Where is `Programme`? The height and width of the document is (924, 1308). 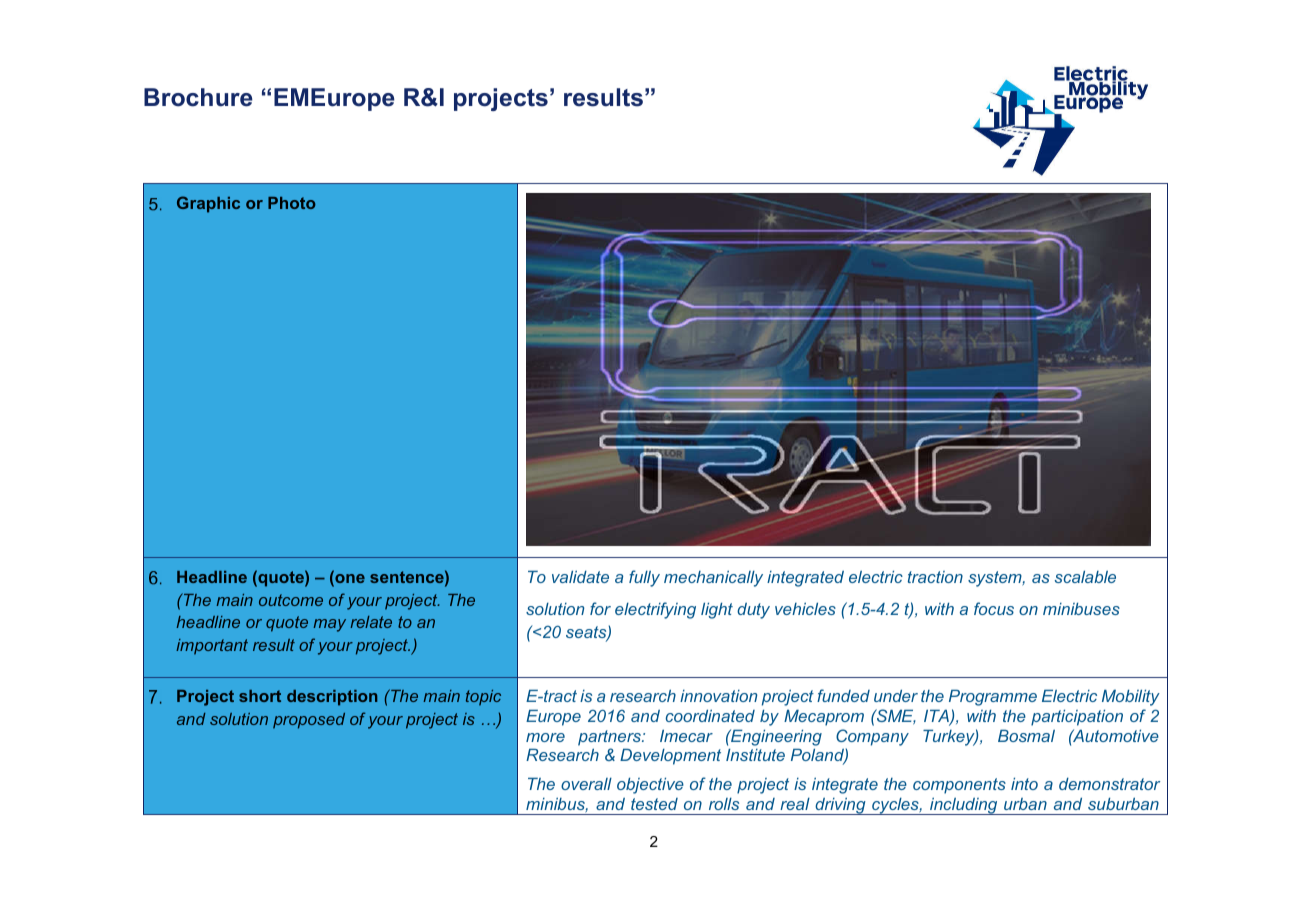 Programme is located at coordinates (993, 697).
